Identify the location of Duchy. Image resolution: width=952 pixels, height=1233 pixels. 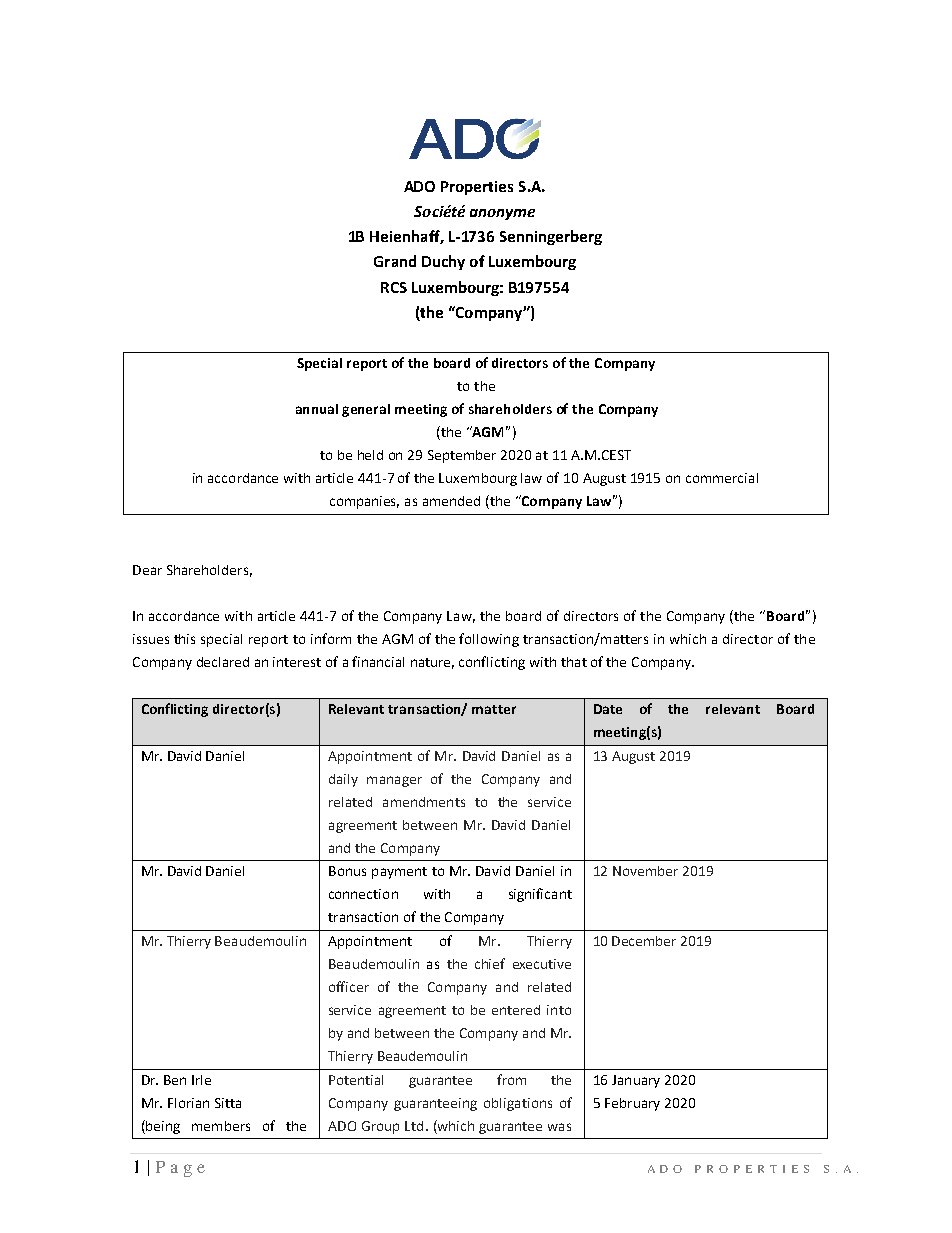
(443, 262).
